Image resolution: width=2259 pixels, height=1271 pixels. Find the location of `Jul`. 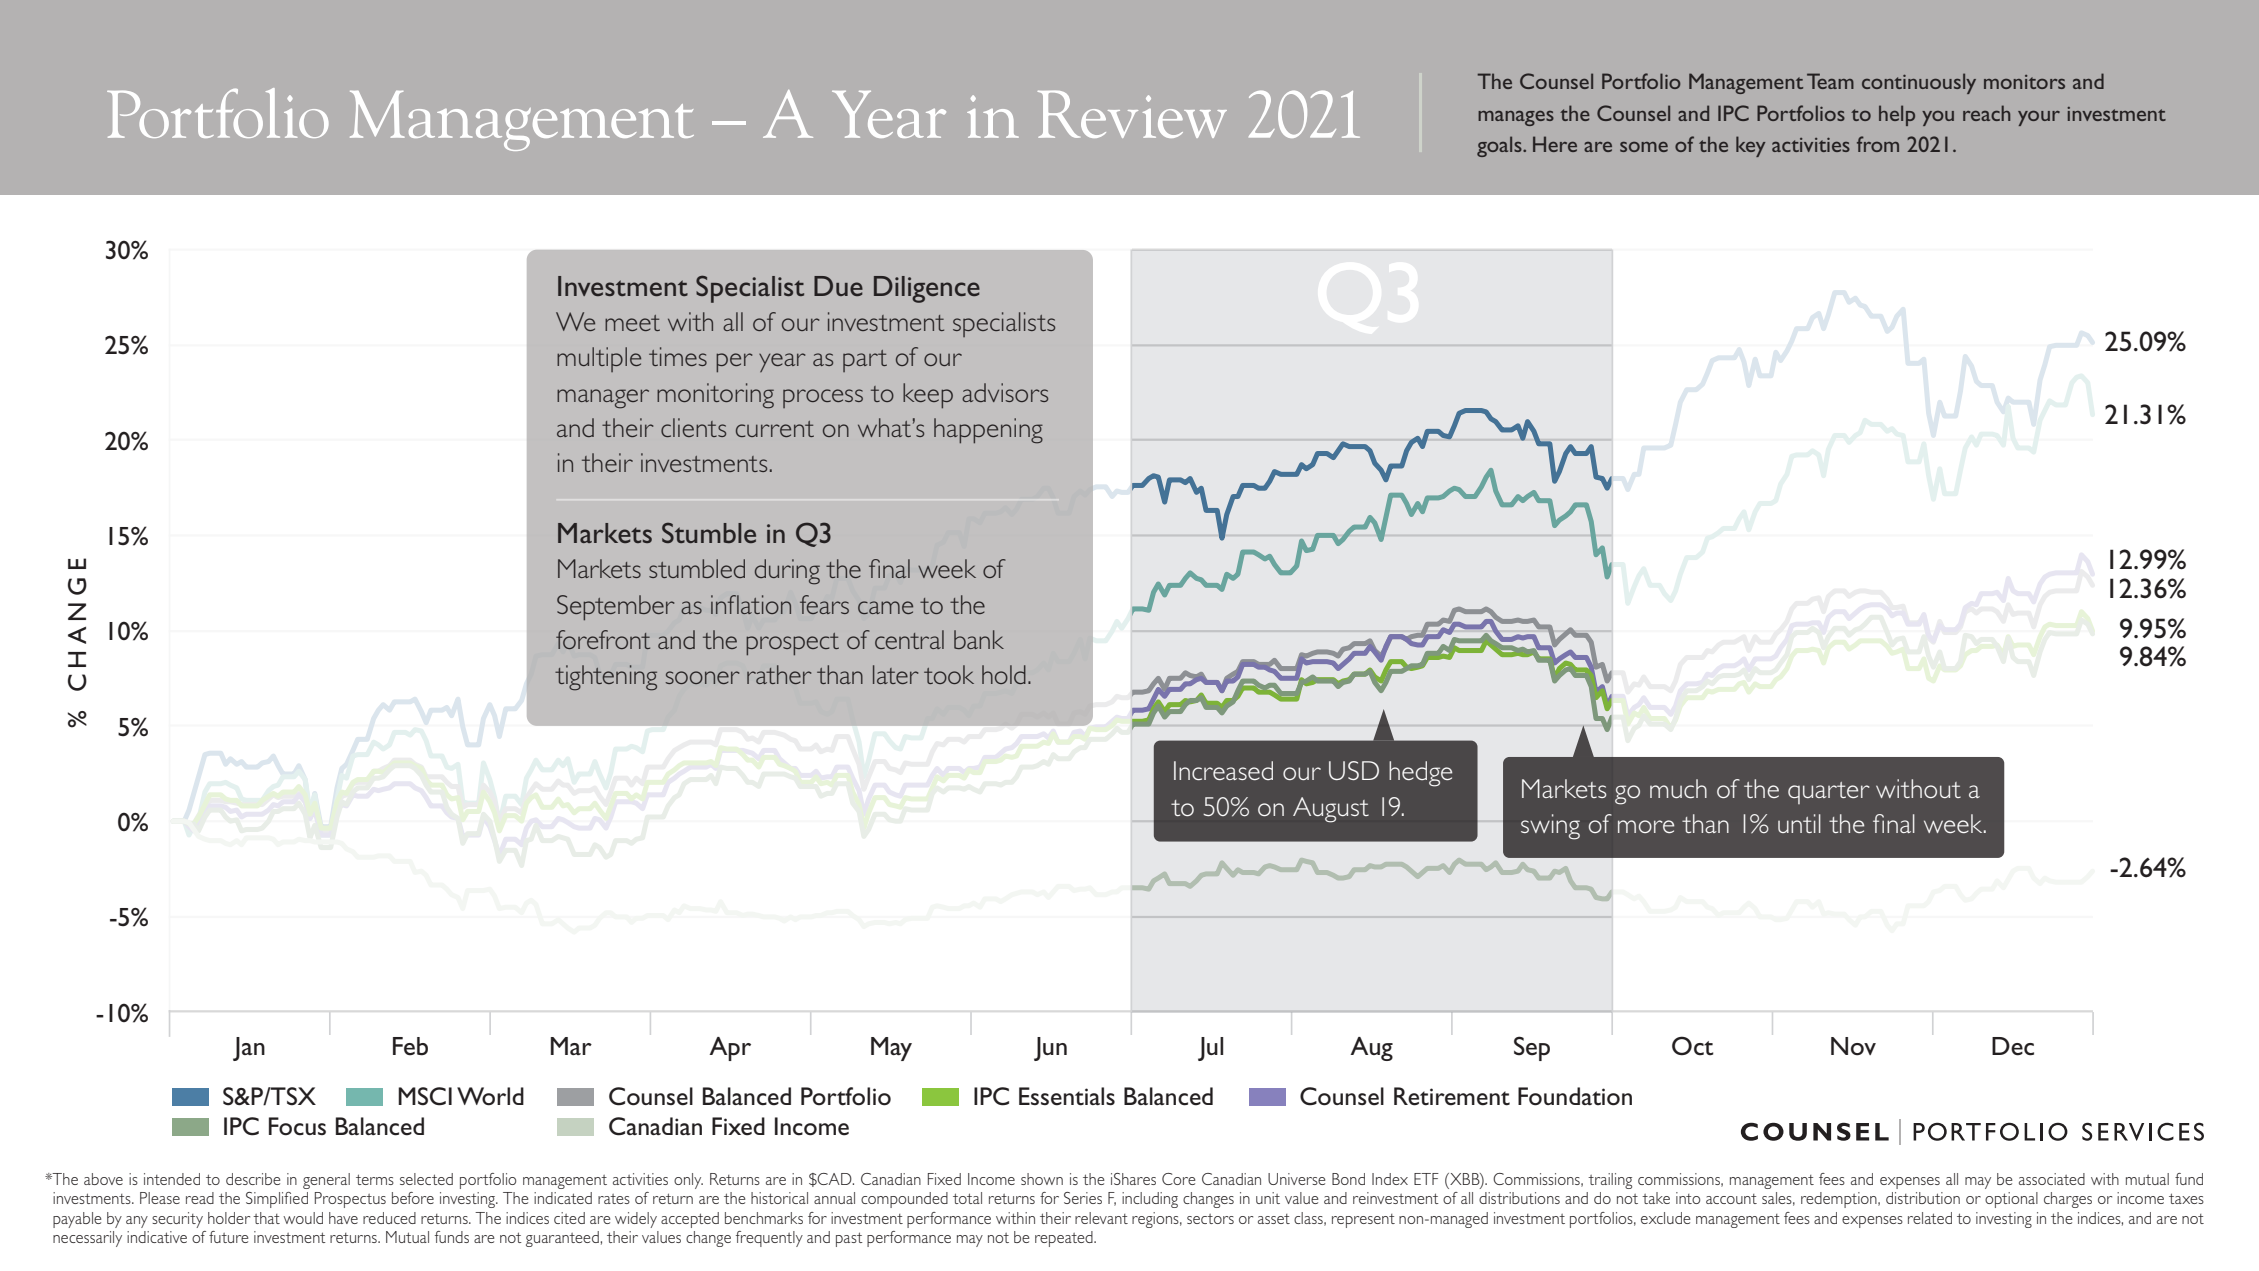

Jul is located at coordinates (1210, 1049).
